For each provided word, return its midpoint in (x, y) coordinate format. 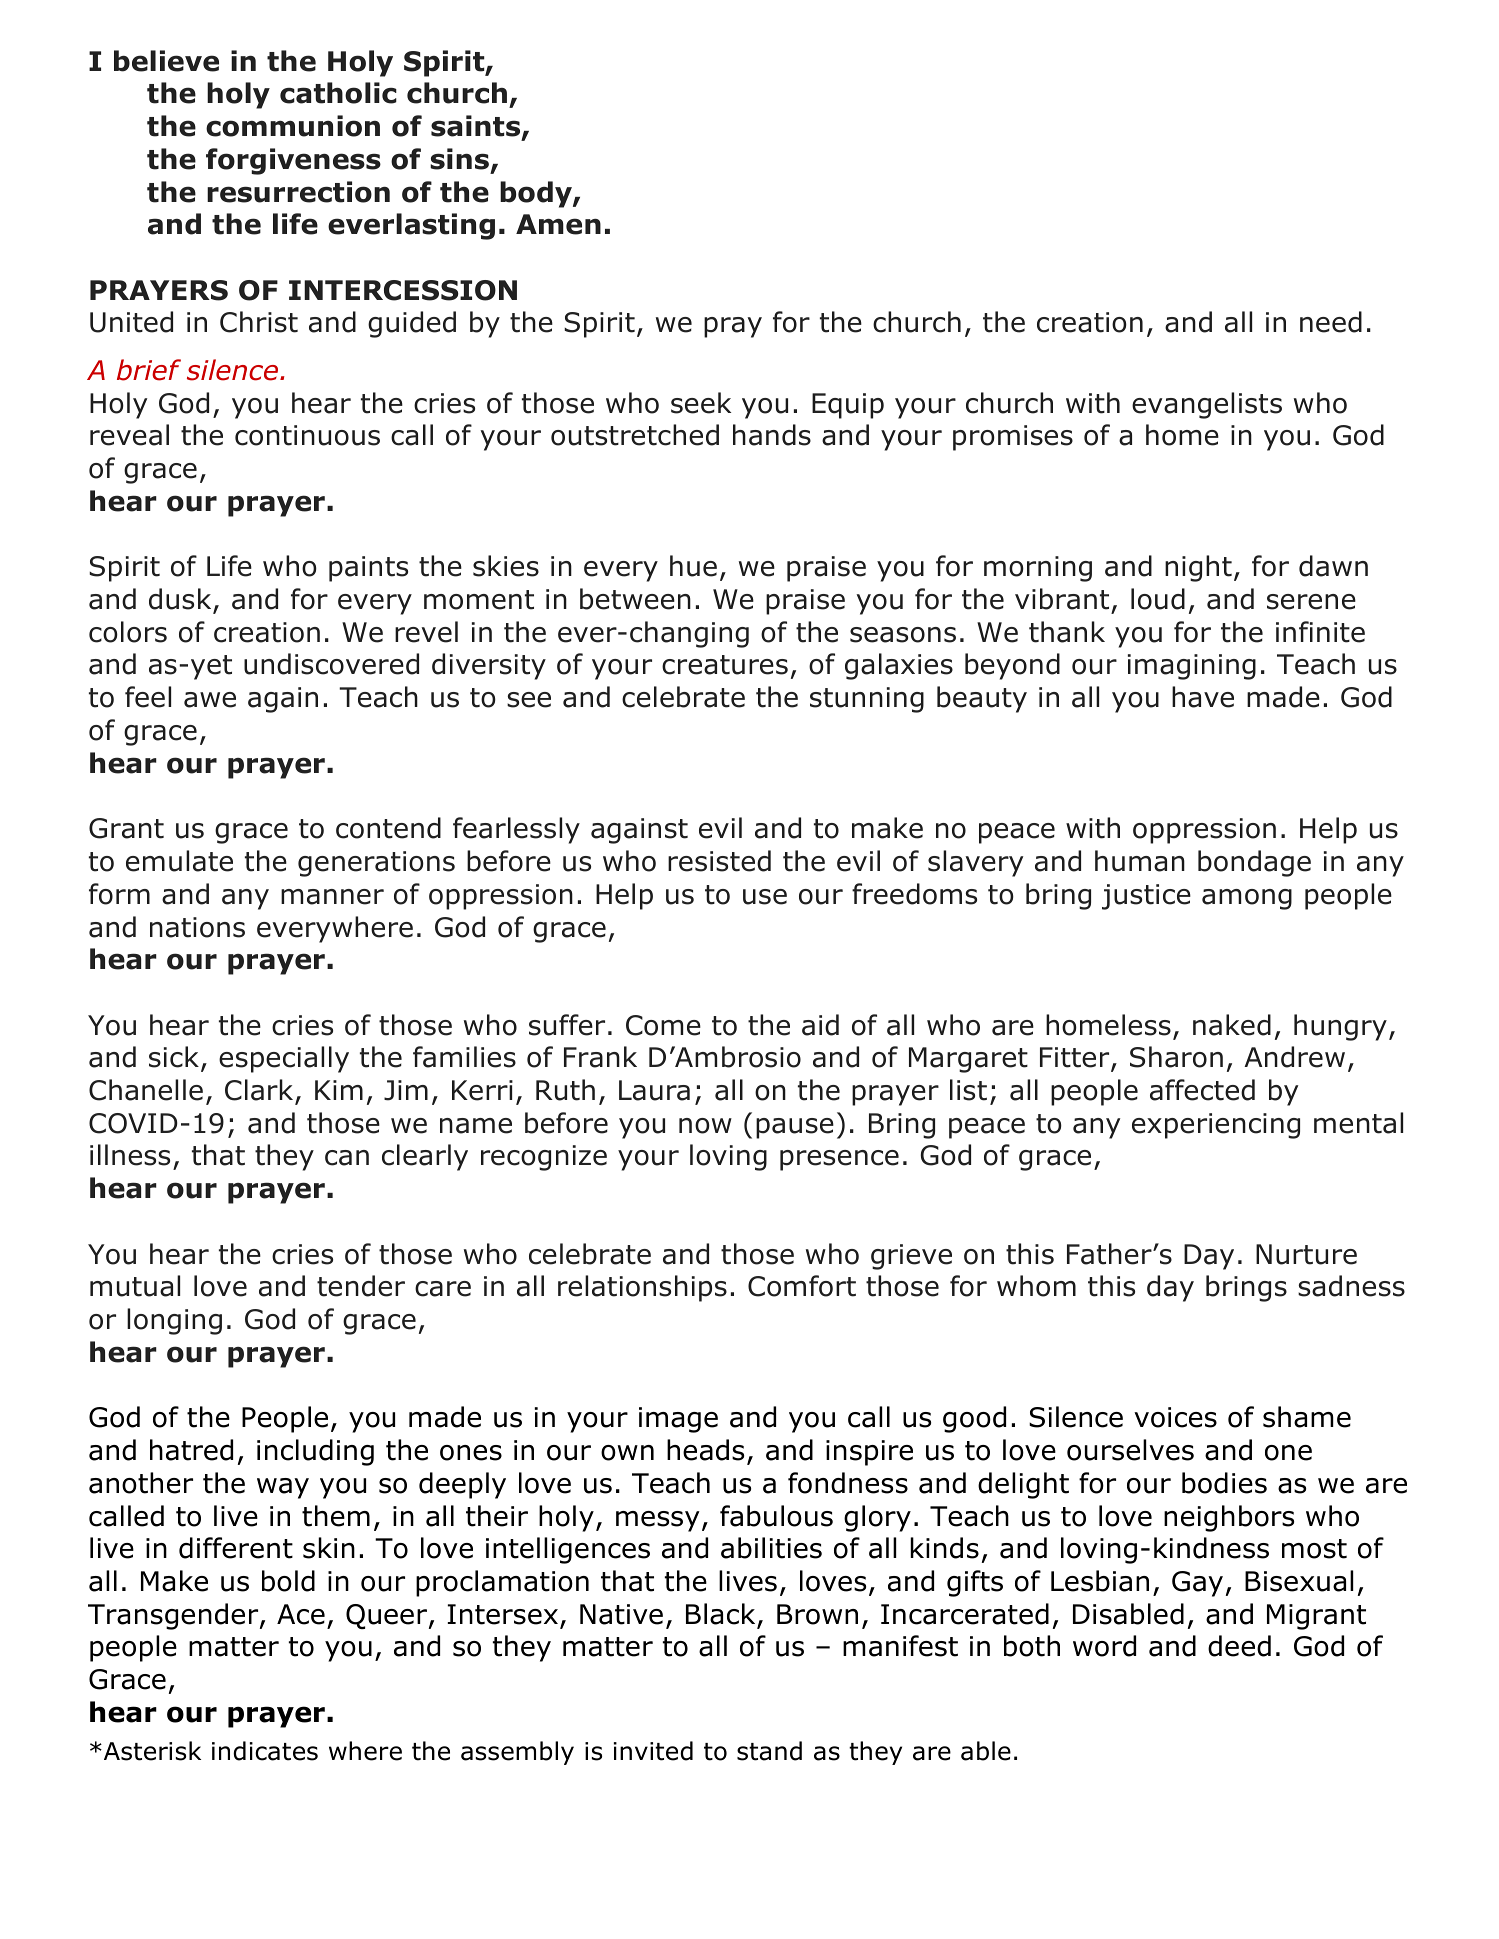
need (1331, 322)
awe (210, 700)
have (1203, 697)
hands (772, 435)
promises (1013, 438)
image (678, 1420)
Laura (654, 1090)
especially (284, 1059)
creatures (725, 665)
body (537, 194)
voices (1175, 1417)
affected (1202, 1090)
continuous (307, 435)
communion (293, 126)
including (315, 1452)
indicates (265, 1751)
